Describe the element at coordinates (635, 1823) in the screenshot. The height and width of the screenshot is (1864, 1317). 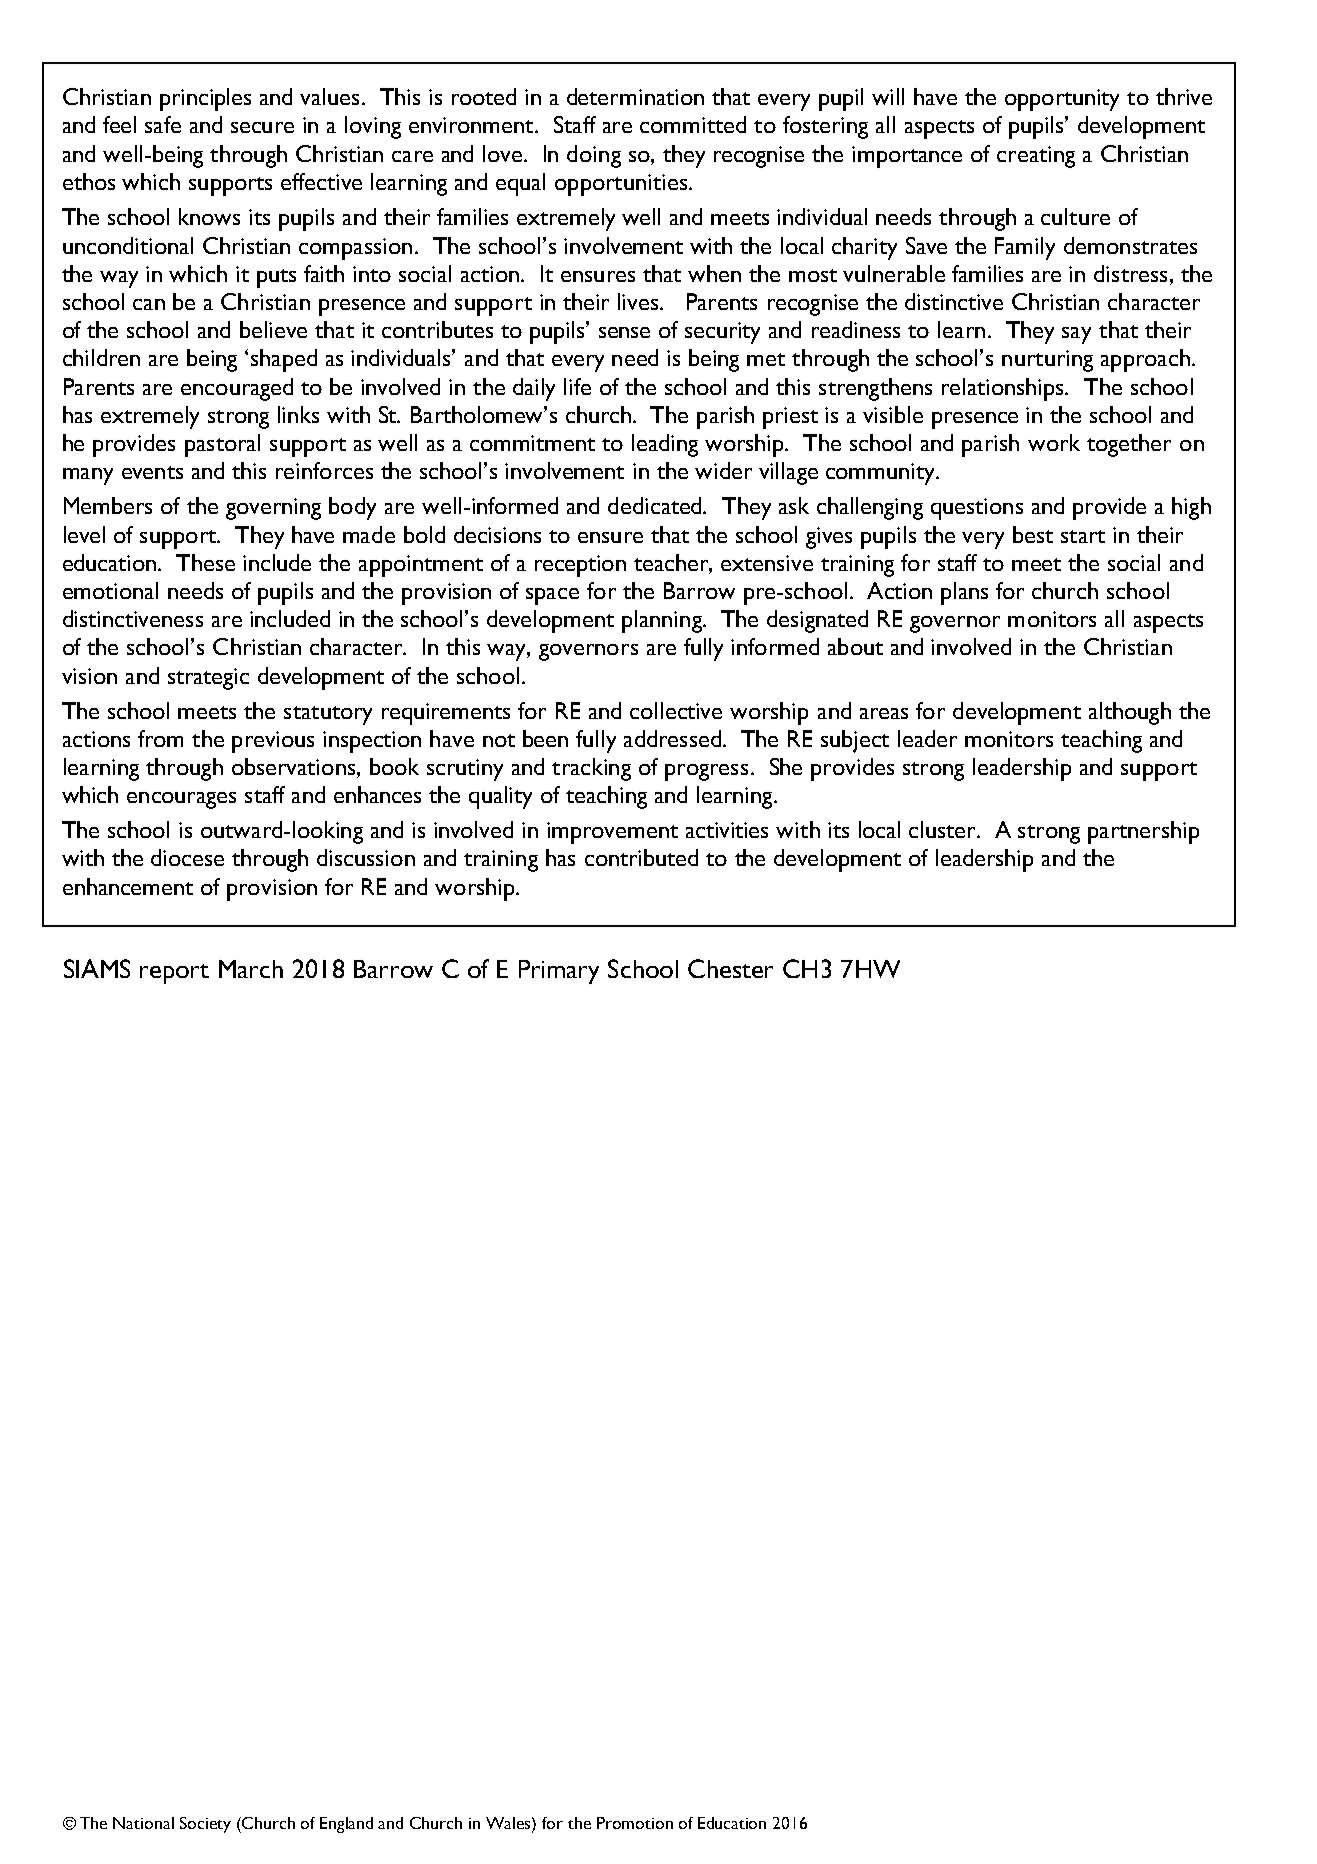
I see `Promotion` at that location.
